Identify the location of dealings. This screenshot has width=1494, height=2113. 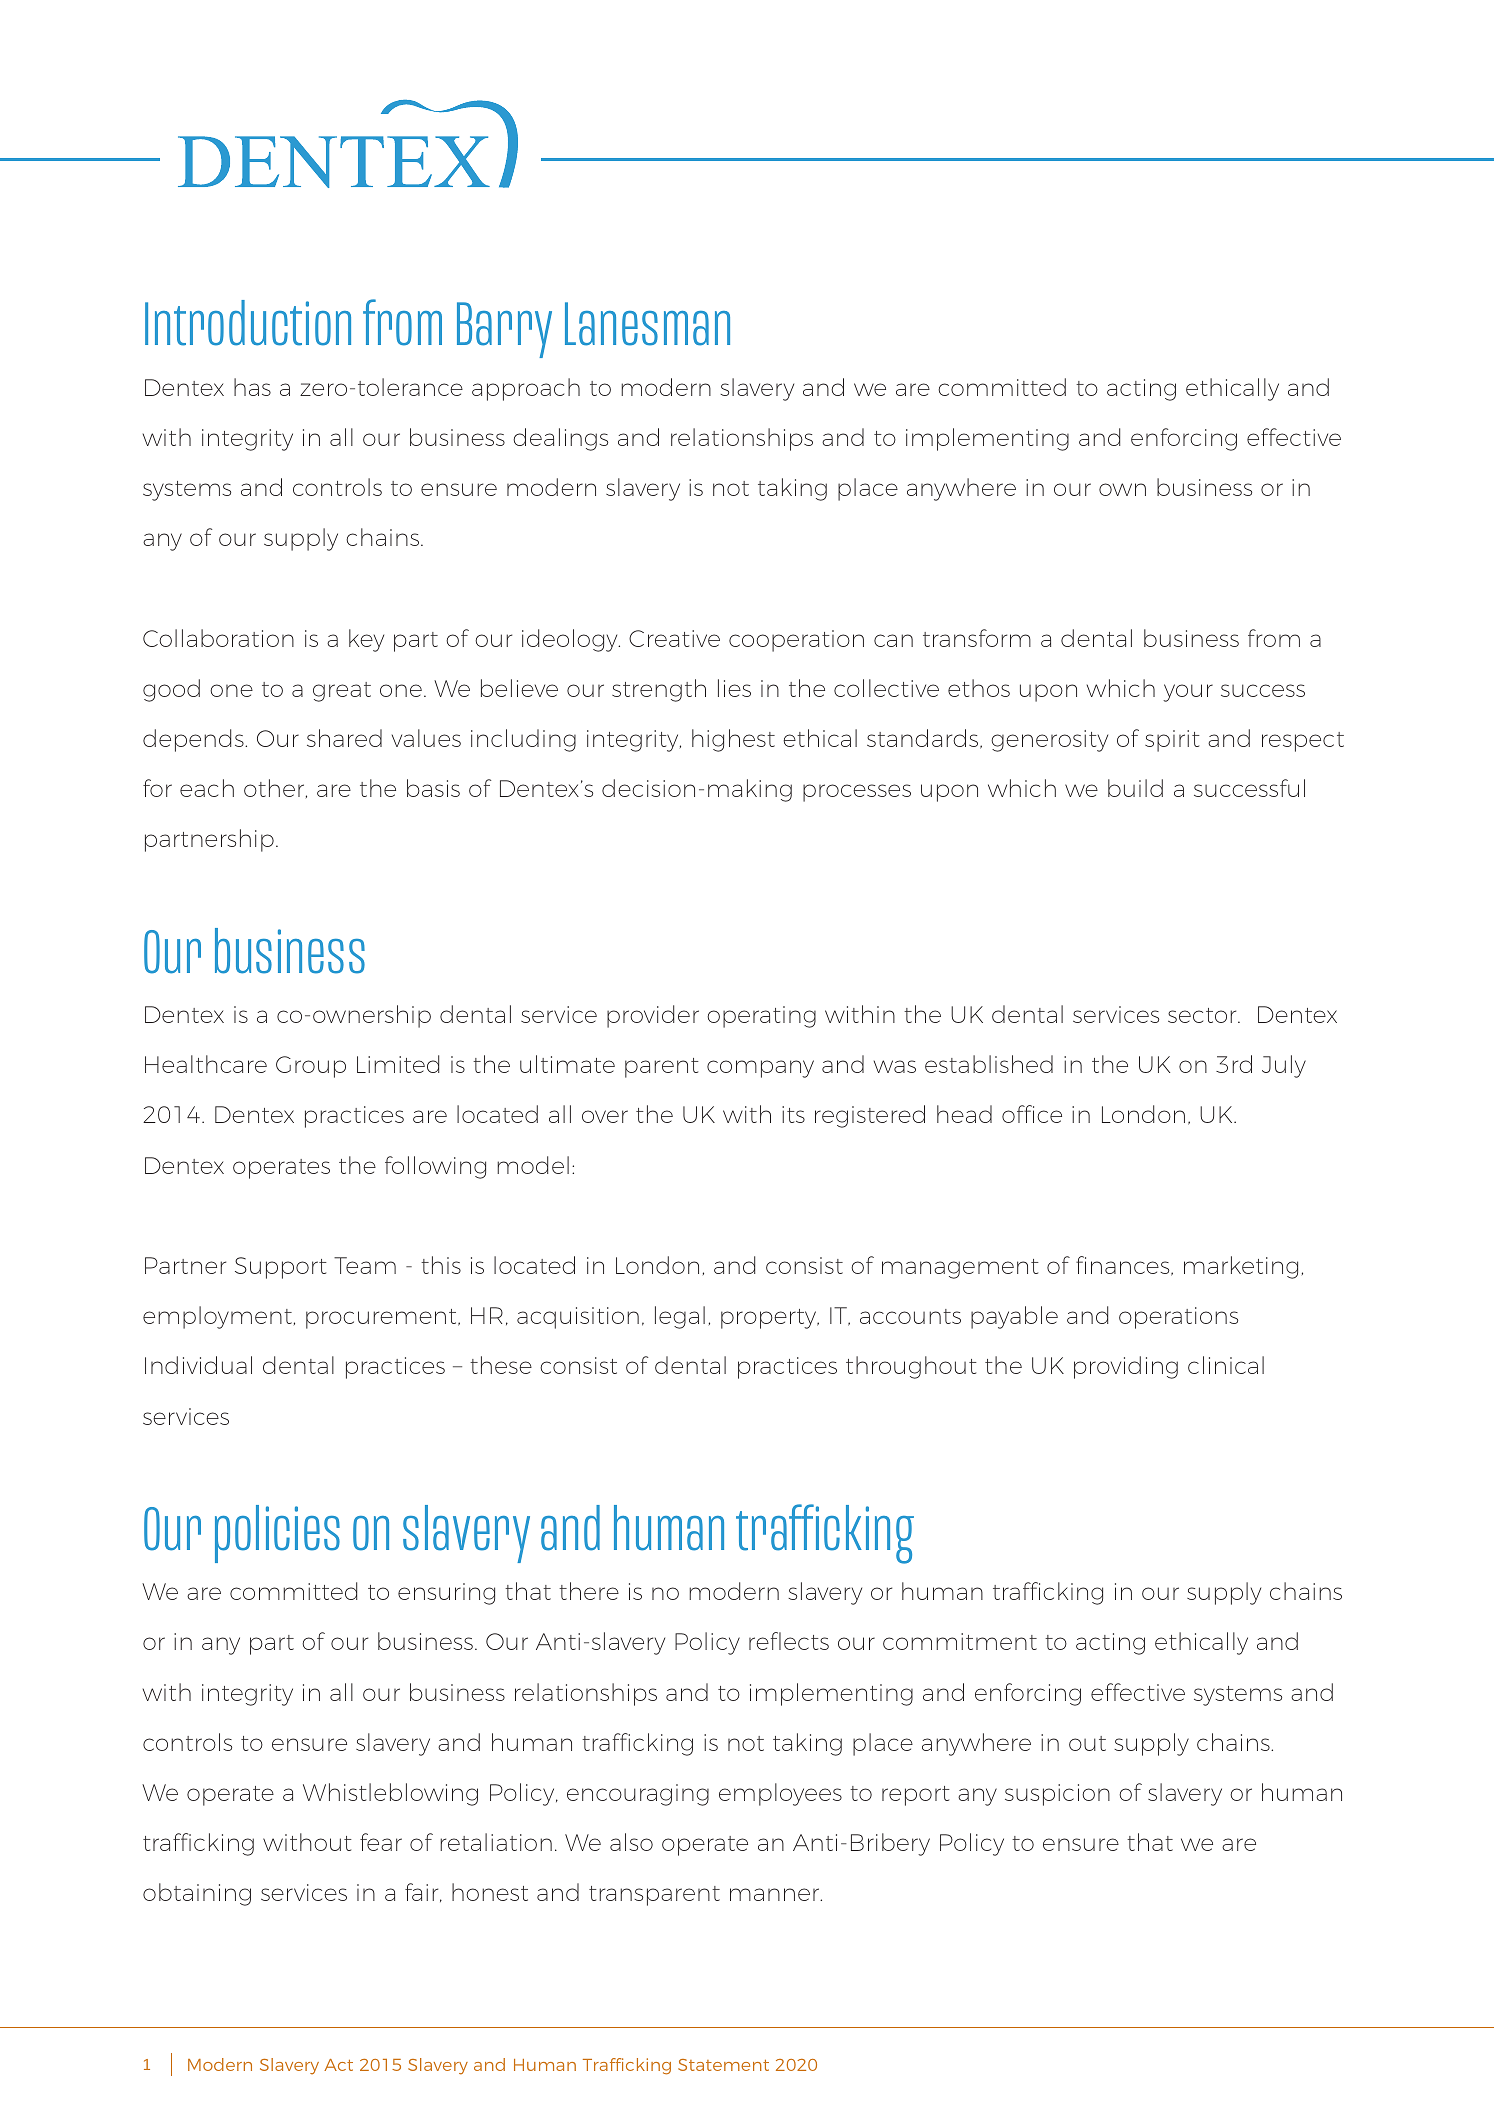
(560, 439).
